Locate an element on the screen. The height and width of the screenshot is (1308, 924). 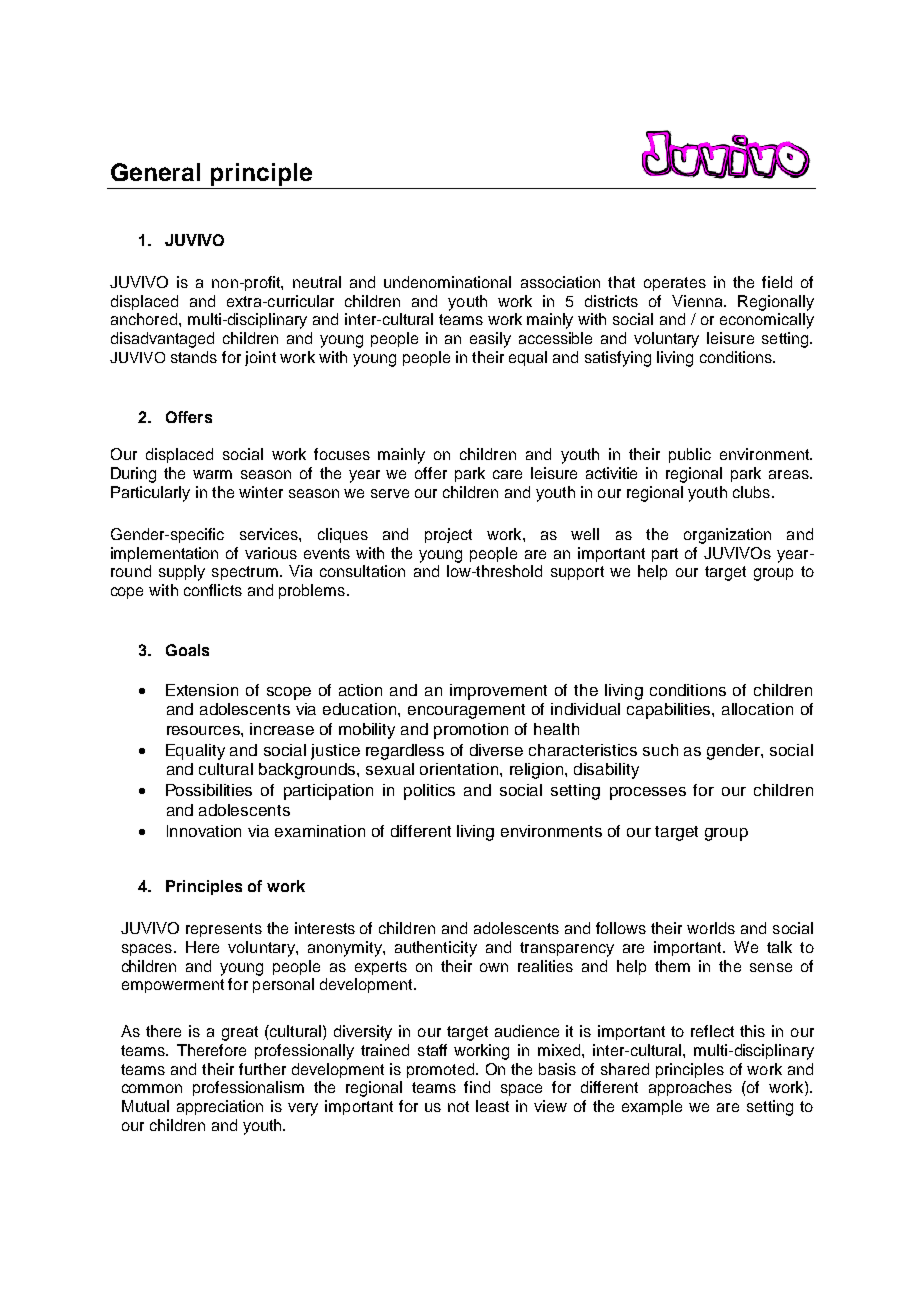
find is located at coordinates (477, 1087).
